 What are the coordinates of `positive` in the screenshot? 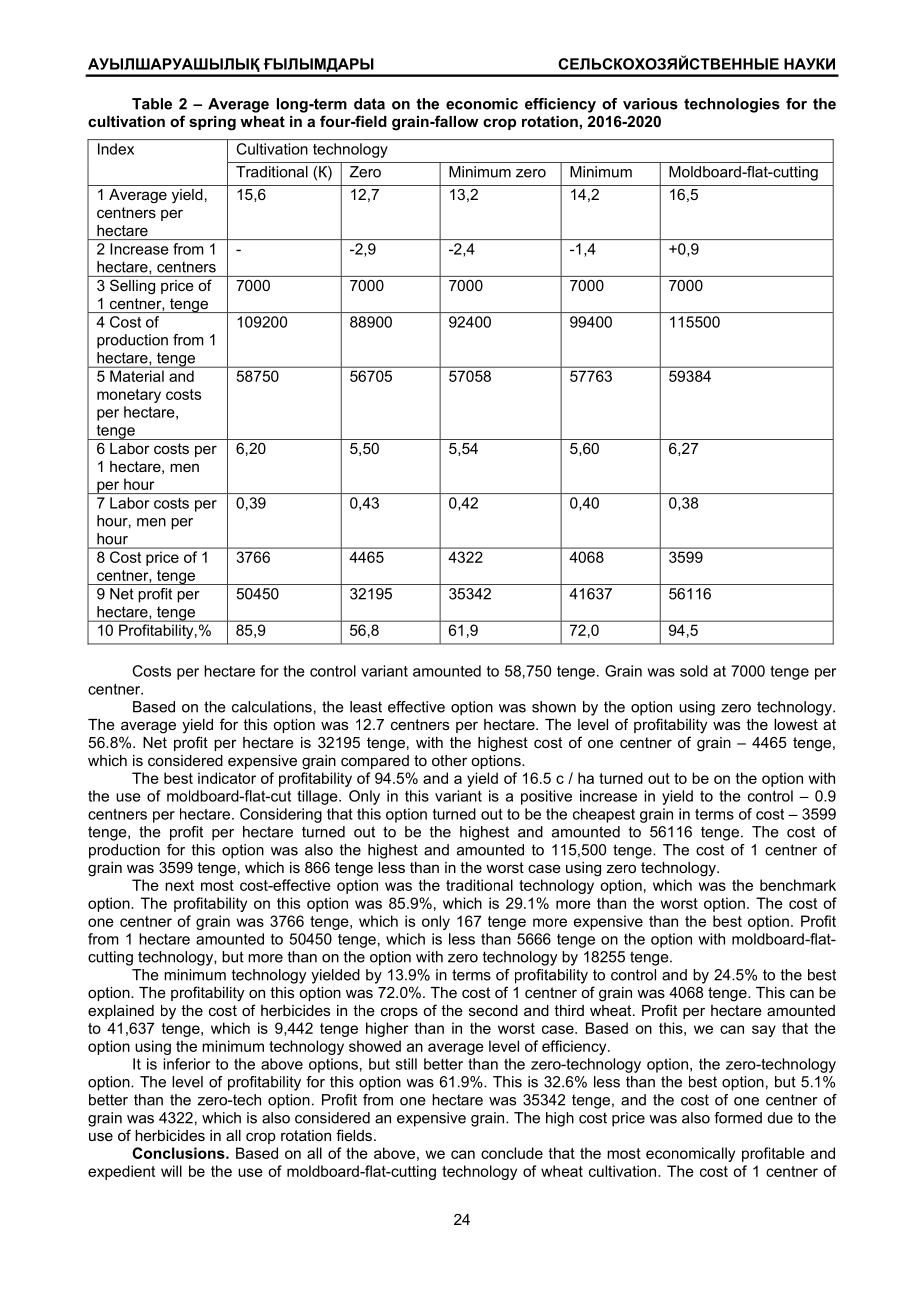 It's located at (546, 797).
